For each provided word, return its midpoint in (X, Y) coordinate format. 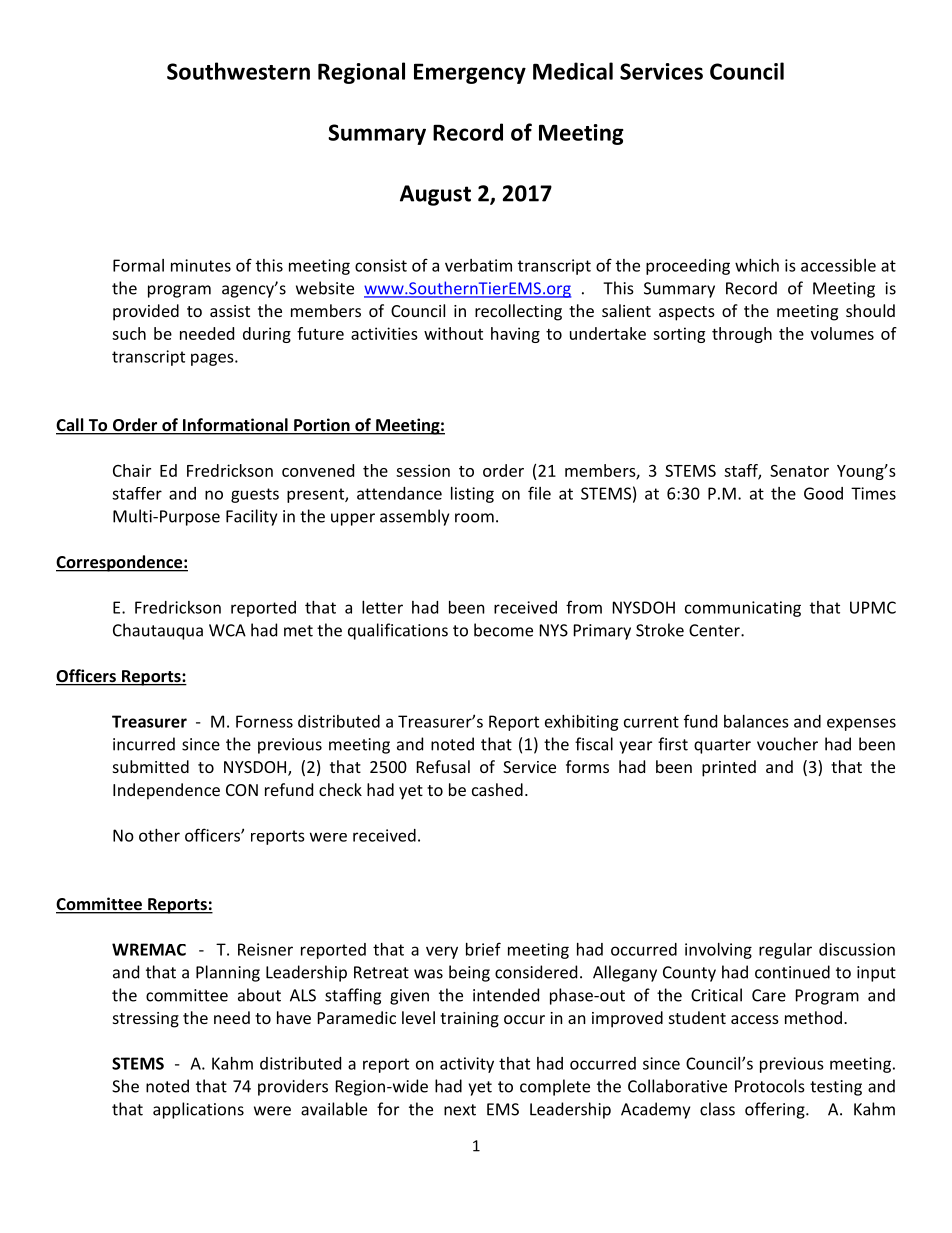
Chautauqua (158, 631)
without (453, 333)
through (742, 335)
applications (198, 1110)
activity (467, 1065)
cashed (497, 789)
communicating (743, 609)
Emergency (470, 73)
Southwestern (238, 71)
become (503, 630)
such (129, 333)
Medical (573, 71)
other (159, 835)
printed (729, 768)
